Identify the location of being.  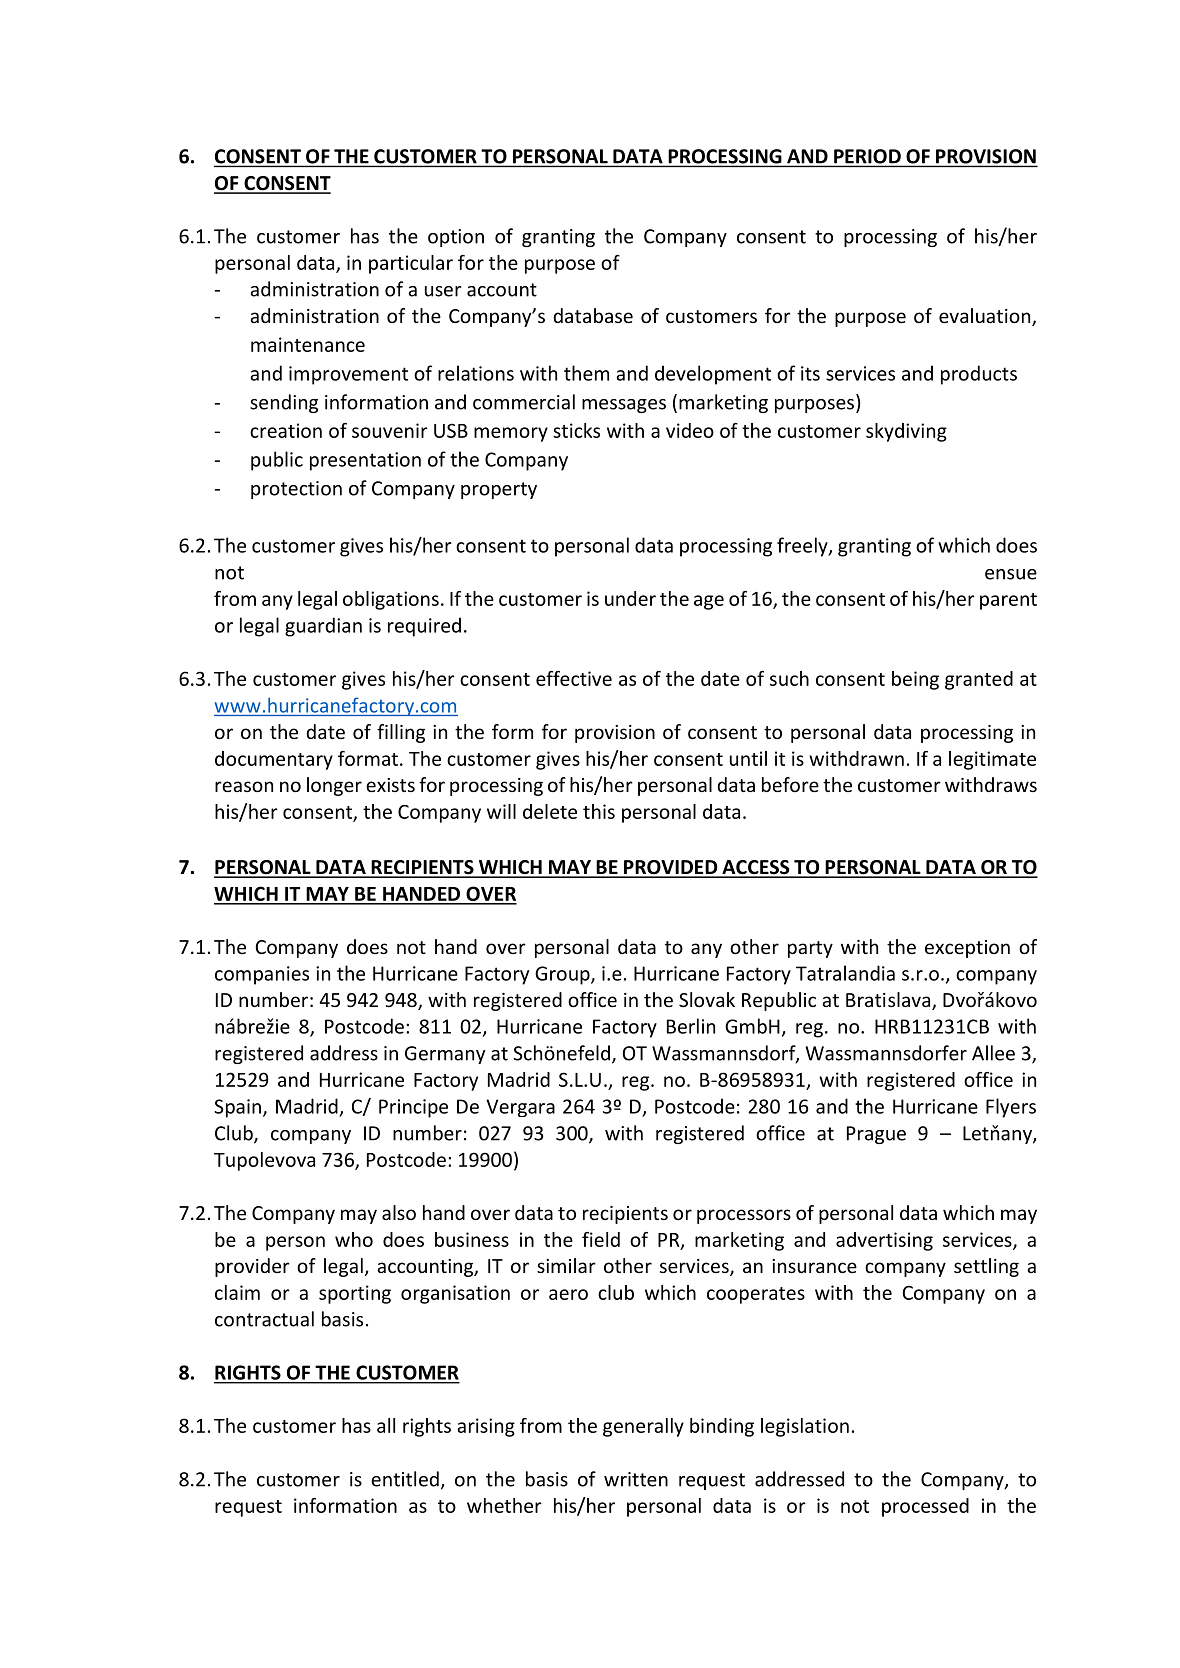
(915, 680).
